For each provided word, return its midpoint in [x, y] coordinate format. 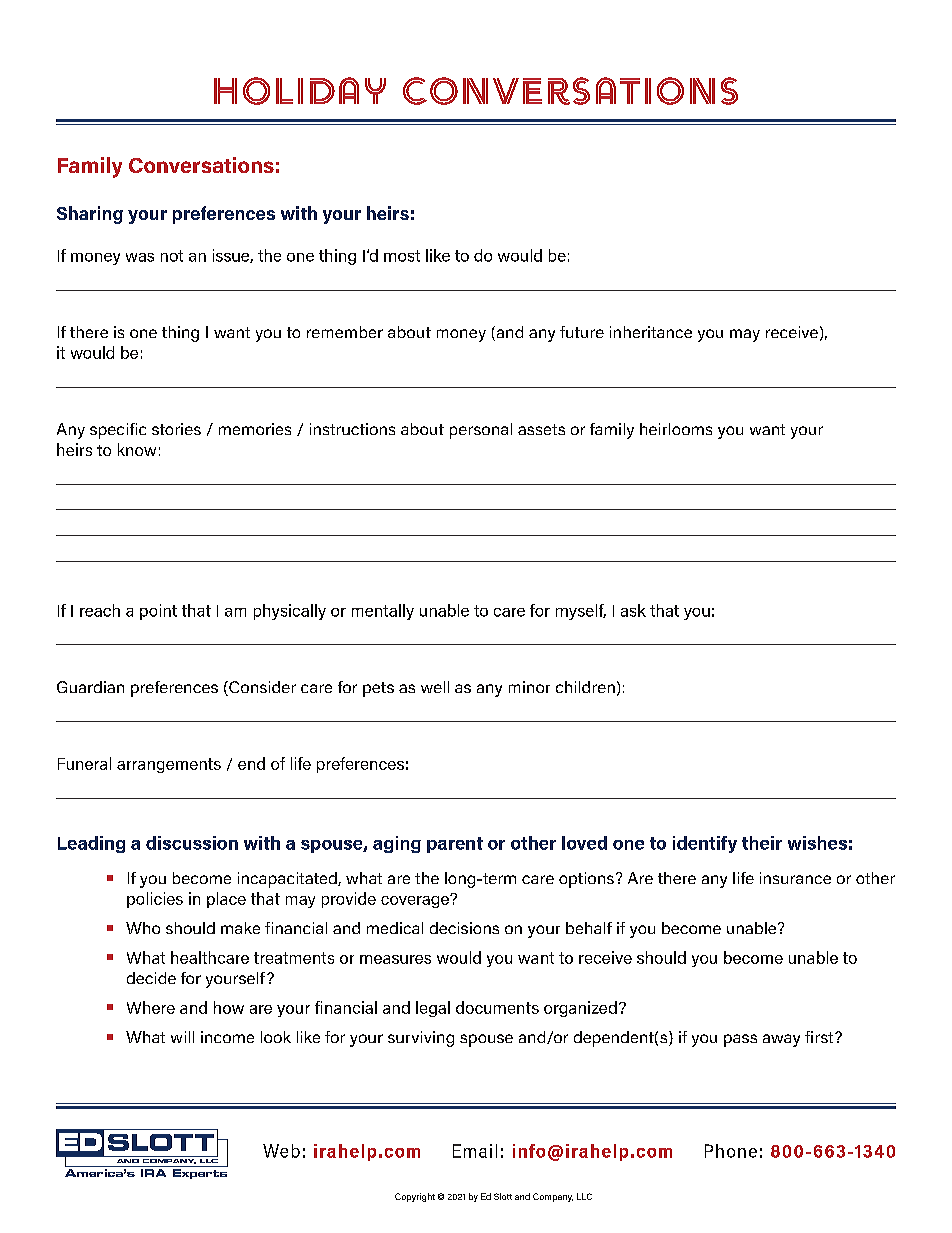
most [402, 256]
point [158, 612]
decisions [464, 928]
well [435, 687]
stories [176, 429]
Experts [200, 1174]
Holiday [300, 91]
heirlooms [676, 429]
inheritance [651, 332]
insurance [795, 878]
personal [481, 431]
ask [633, 610]
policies [155, 900]
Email [475, 1151]
